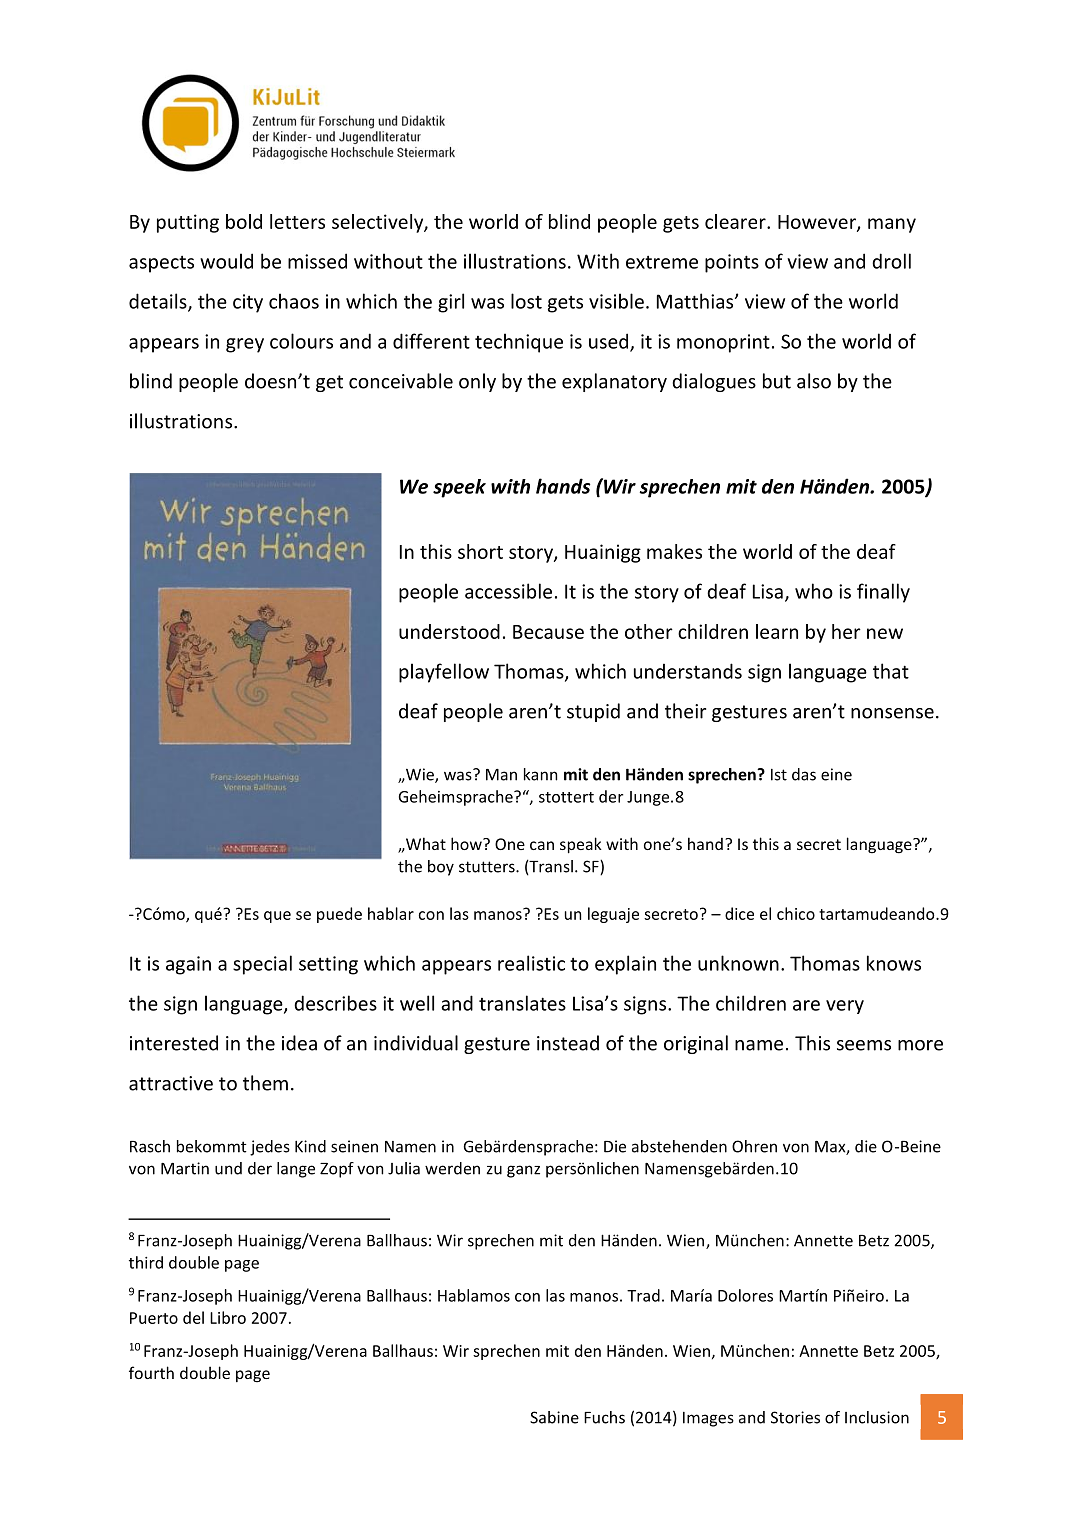 This screenshot has width=1081, height=1528. I want to click on However, so click(818, 223).
